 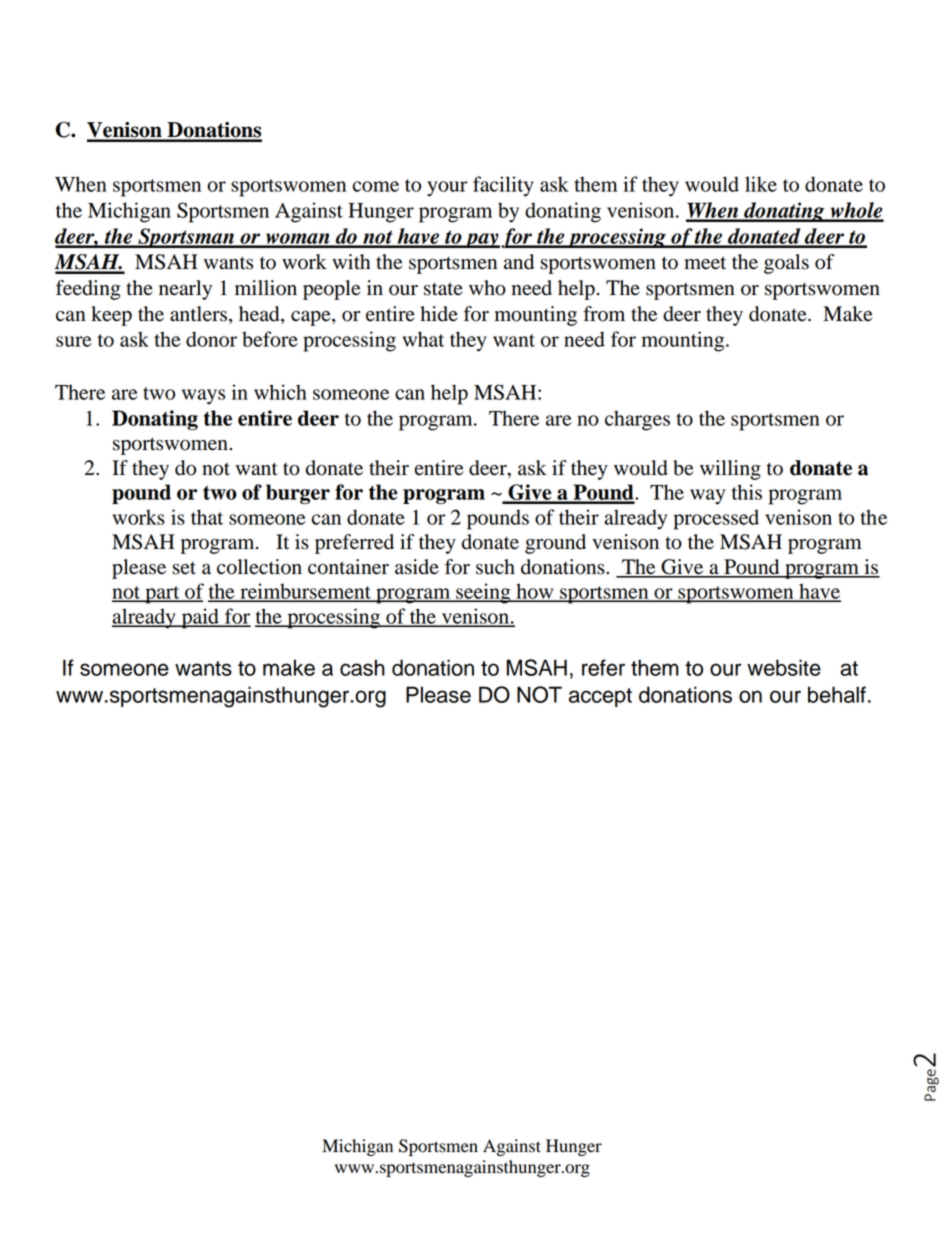 I want to click on Sportsman, so click(x=186, y=238).
